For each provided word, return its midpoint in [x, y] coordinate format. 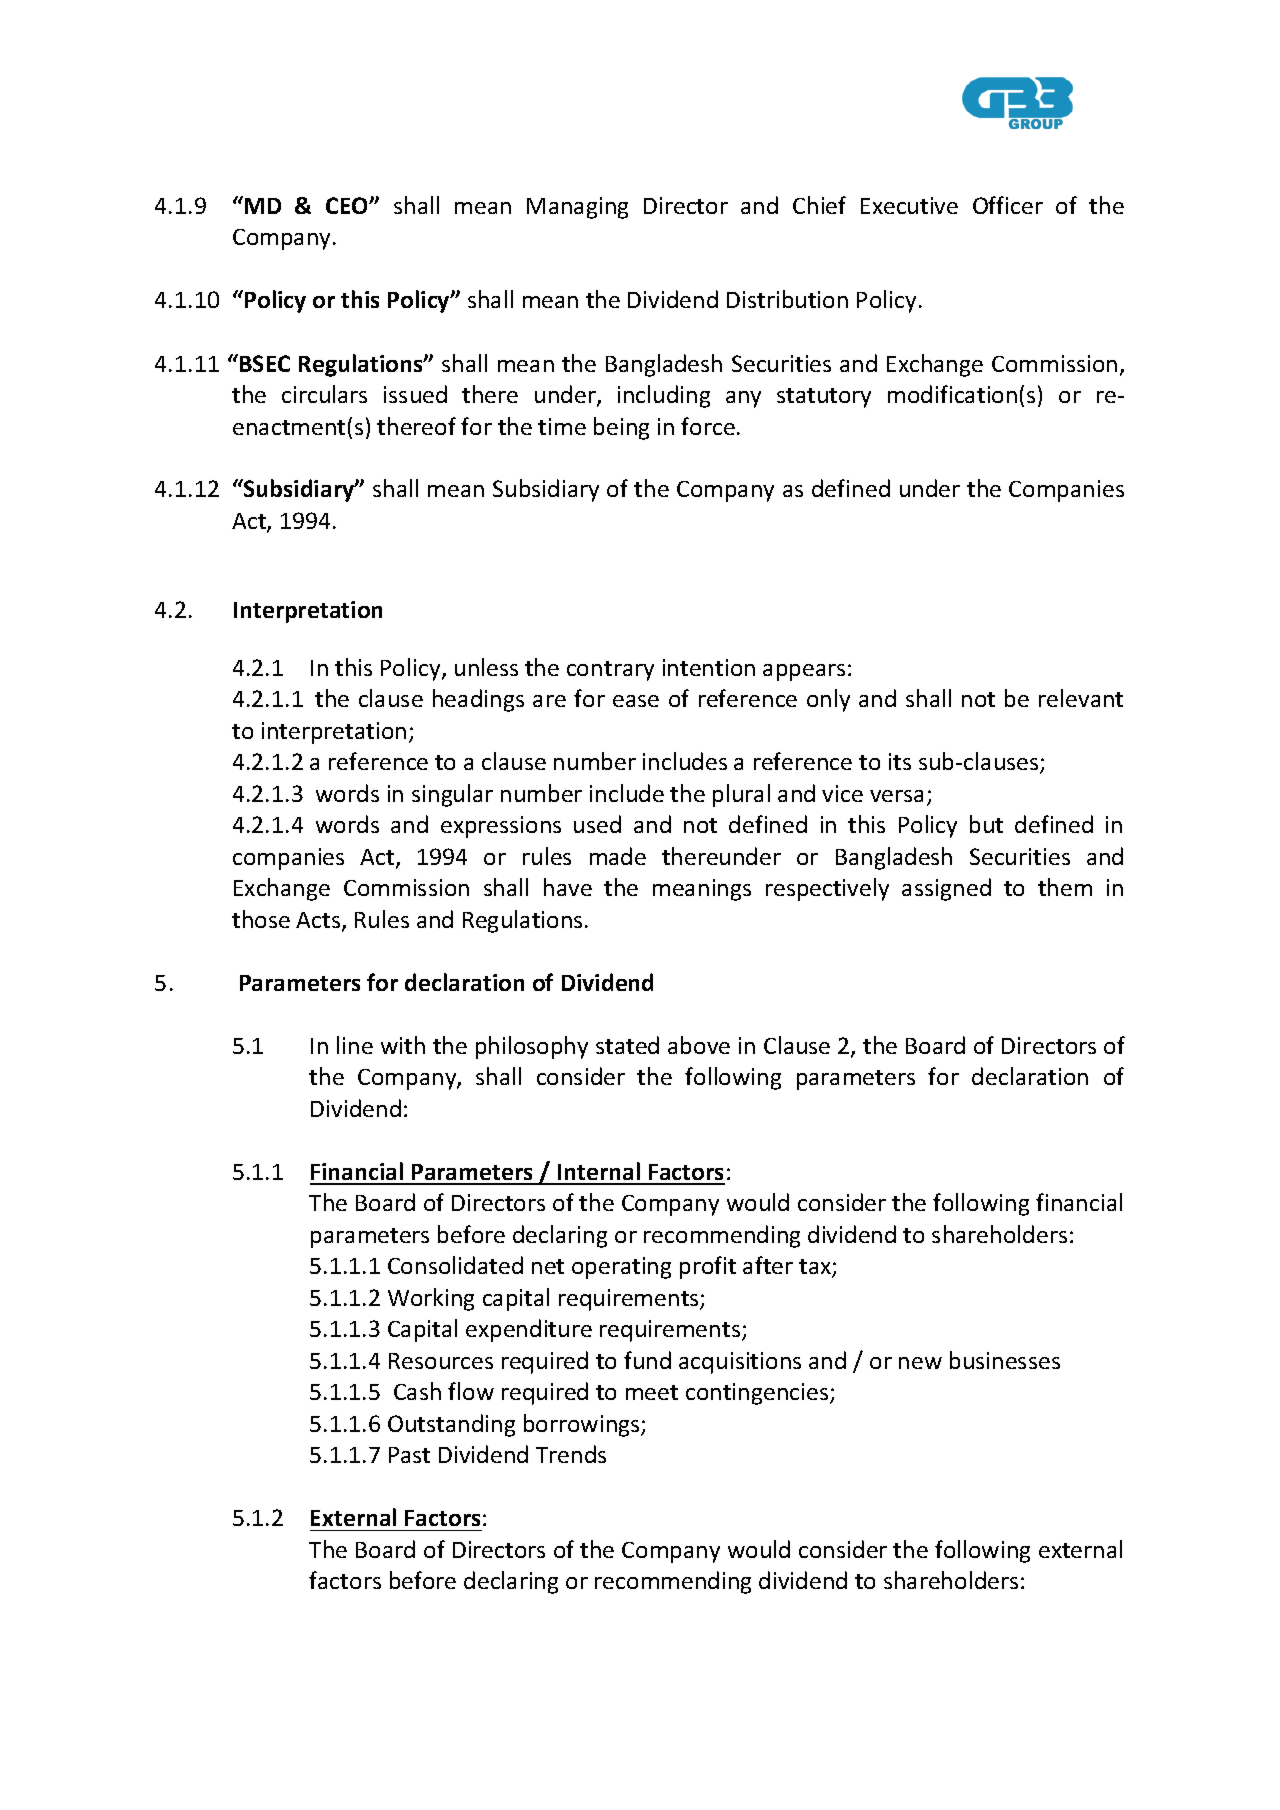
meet [652, 1392]
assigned [946, 889]
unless [486, 667]
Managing [577, 208]
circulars [324, 394]
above [699, 1045]
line [355, 1045]
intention [709, 667]
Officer [1008, 205]
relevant [1081, 698]
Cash [417, 1391]
